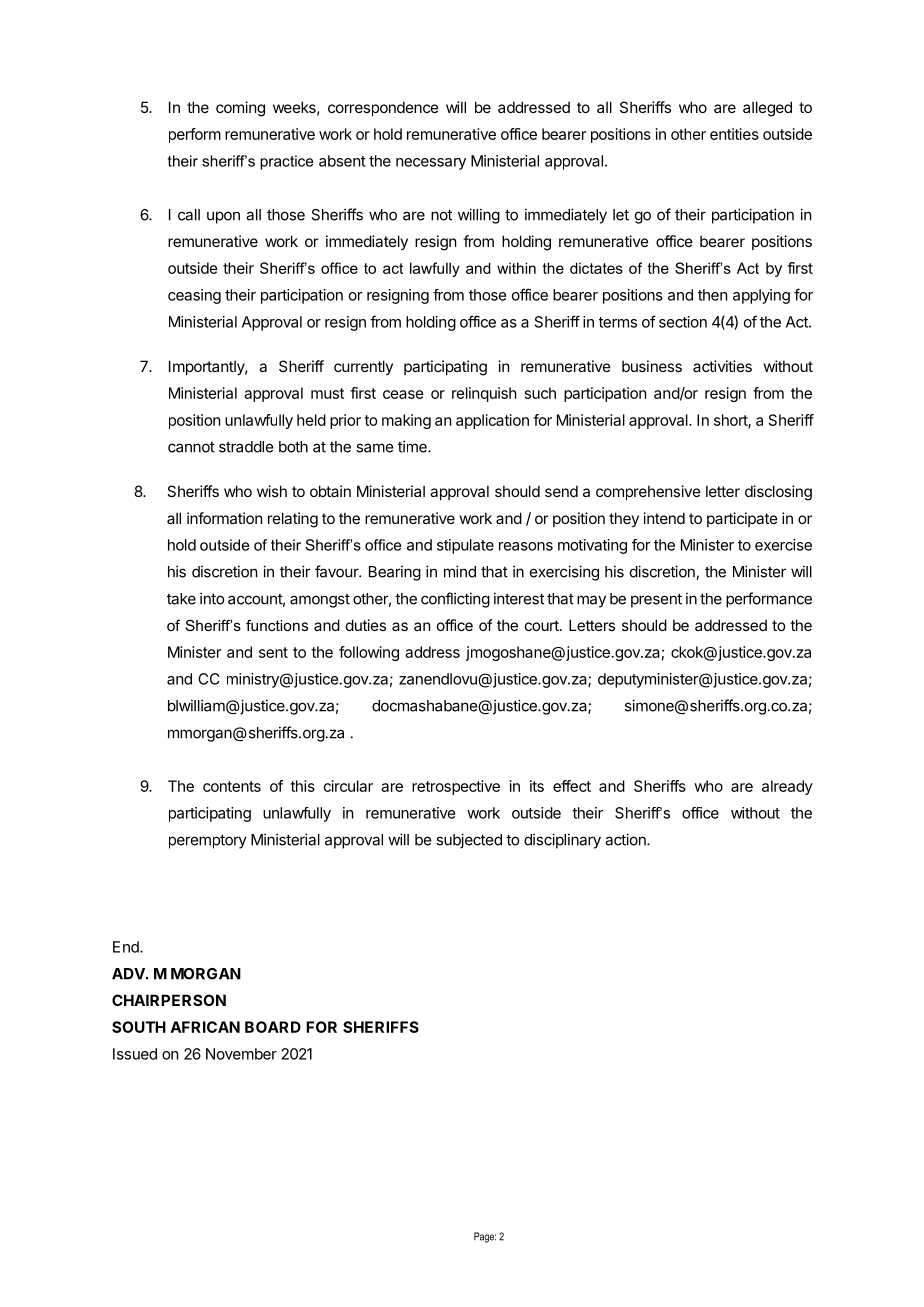 Image resolution: width=924 pixels, height=1307 pixels. Describe the element at coordinates (191, 447) in the screenshot. I see `cannot` at that location.
